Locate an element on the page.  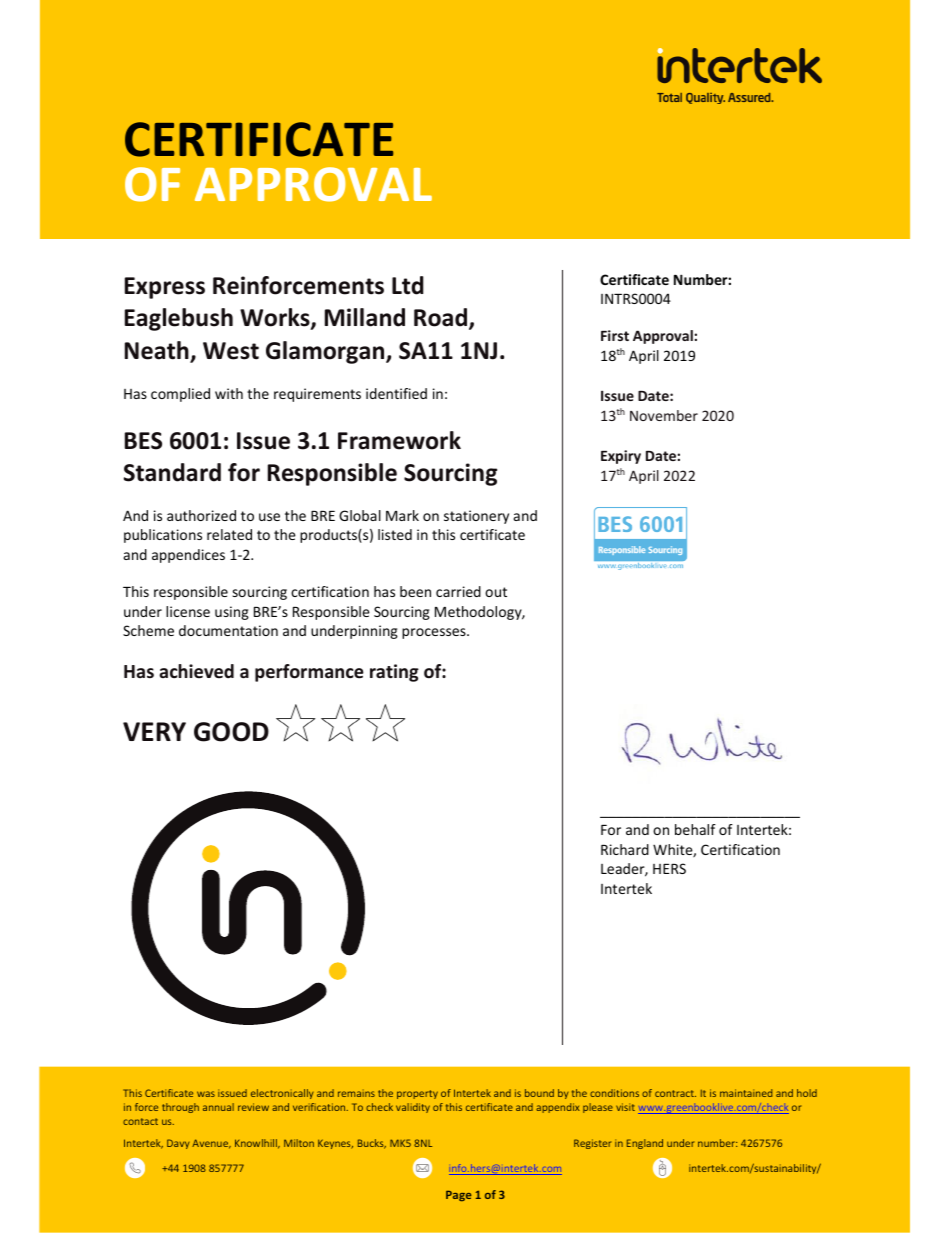
England is located at coordinates (645, 1144).
